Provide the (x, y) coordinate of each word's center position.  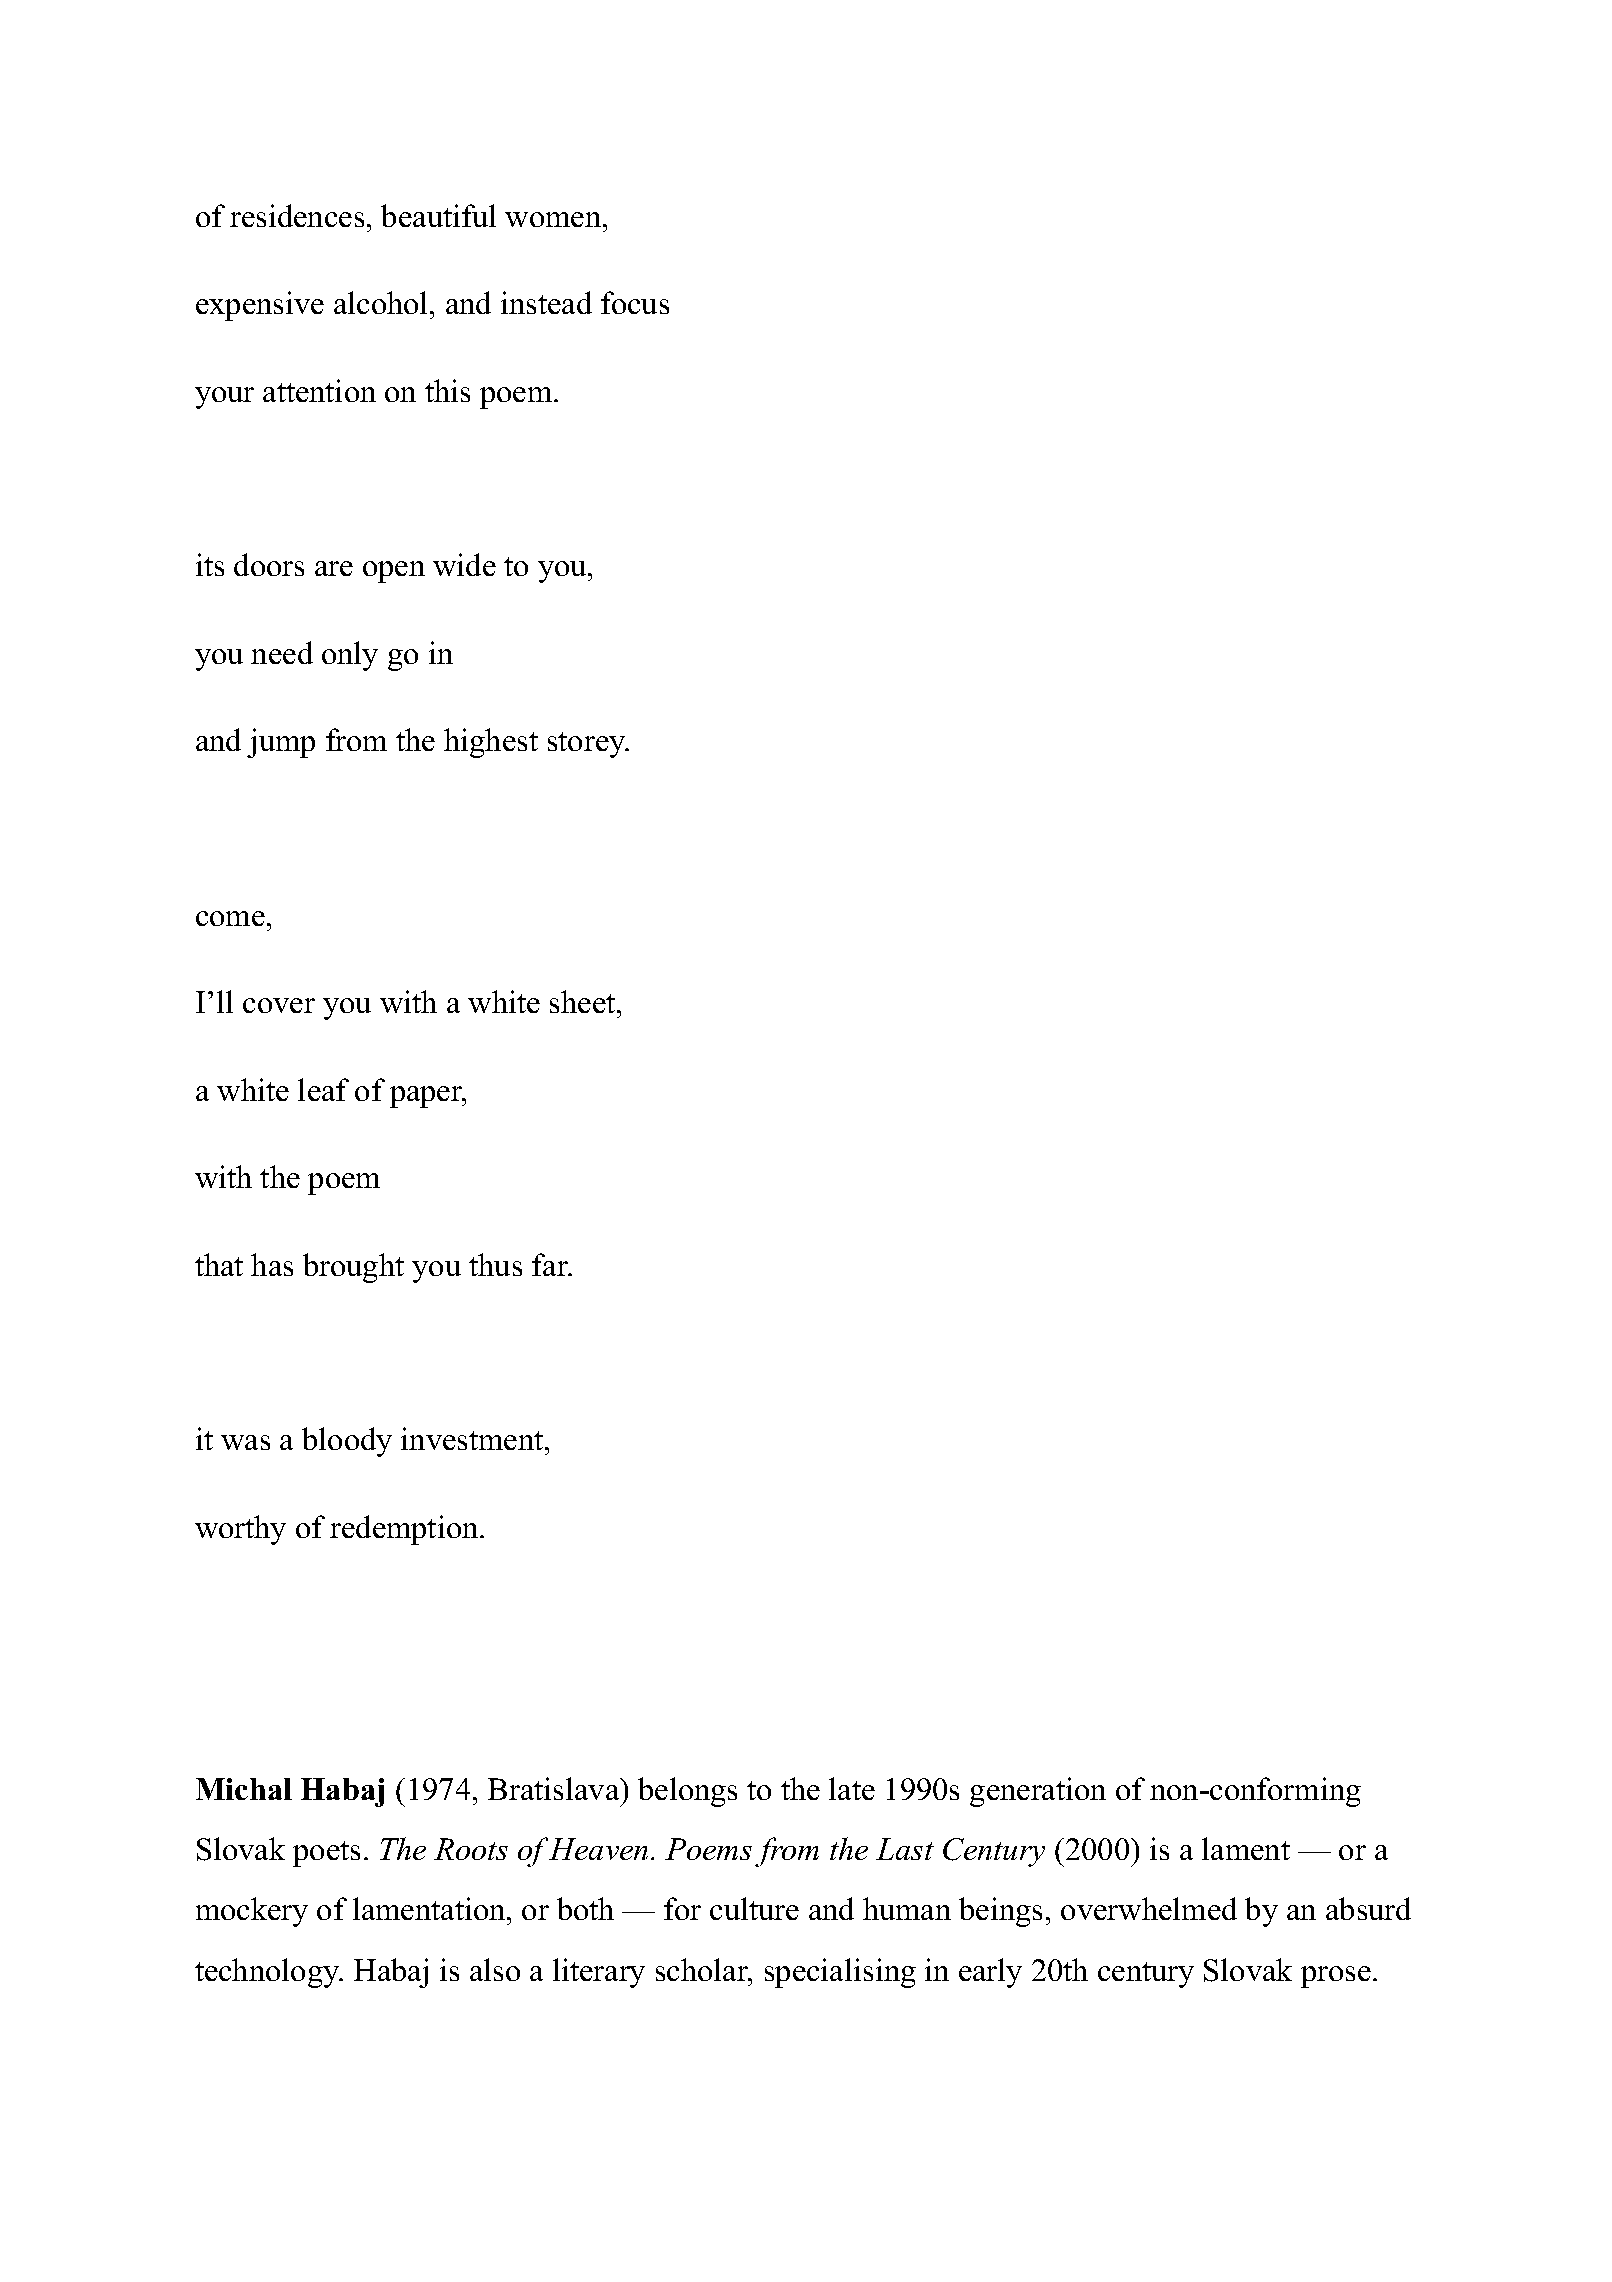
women (554, 219)
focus (635, 302)
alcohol (382, 302)
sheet (584, 1001)
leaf (323, 1089)
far (551, 1264)
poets (326, 1854)
